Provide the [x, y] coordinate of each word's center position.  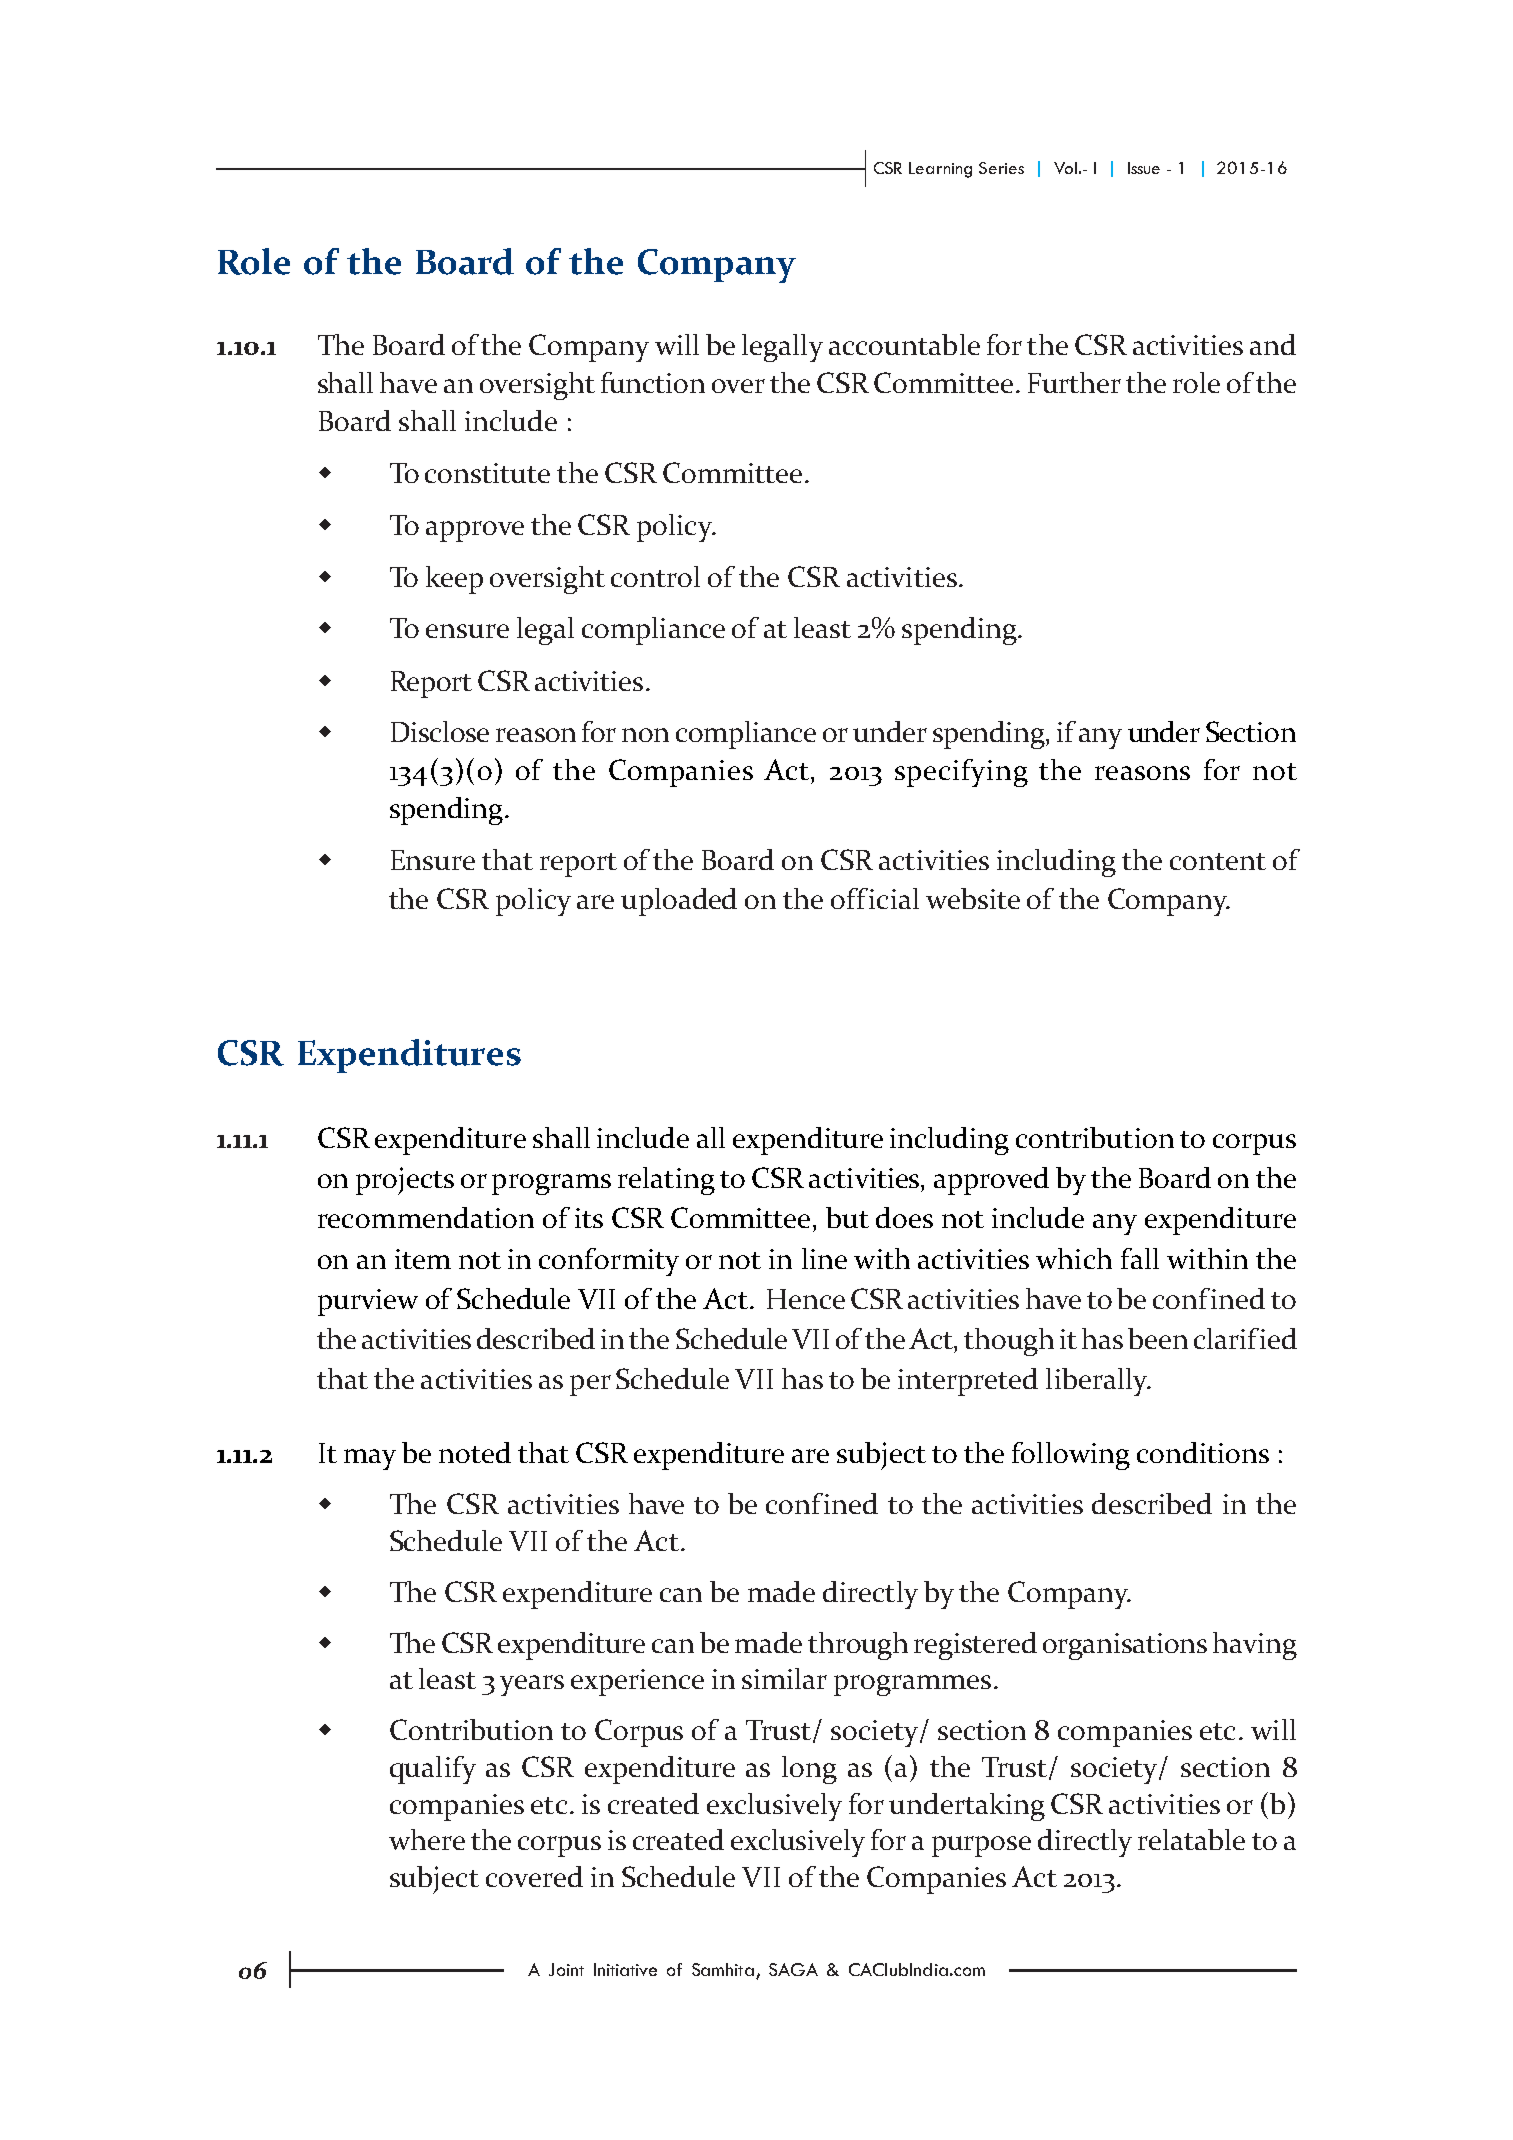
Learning [940, 170]
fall [1140, 1258]
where [427, 1839]
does [904, 1217]
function [653, 382]
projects [405, 1181]
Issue [1144, 168]
